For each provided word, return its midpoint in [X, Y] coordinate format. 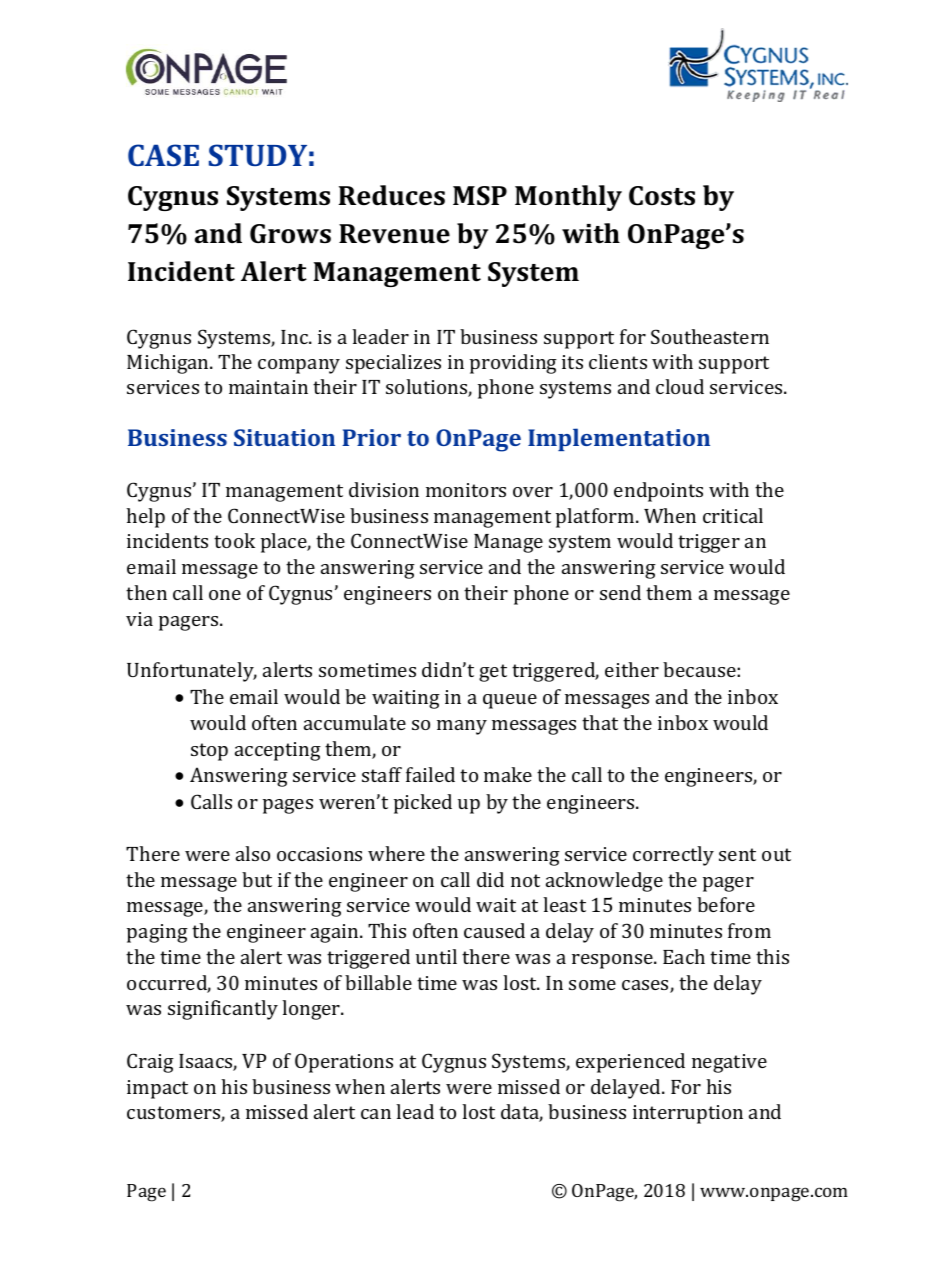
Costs [662, 196]
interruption [688, 1114]
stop [209, 752]
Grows [290, 233]
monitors [466, 490]
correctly [673, 856]
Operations [344, 1063]
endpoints [658, 492]
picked [423, 804]
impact [157, 1089]
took [234, 540]
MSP [480, 196]
